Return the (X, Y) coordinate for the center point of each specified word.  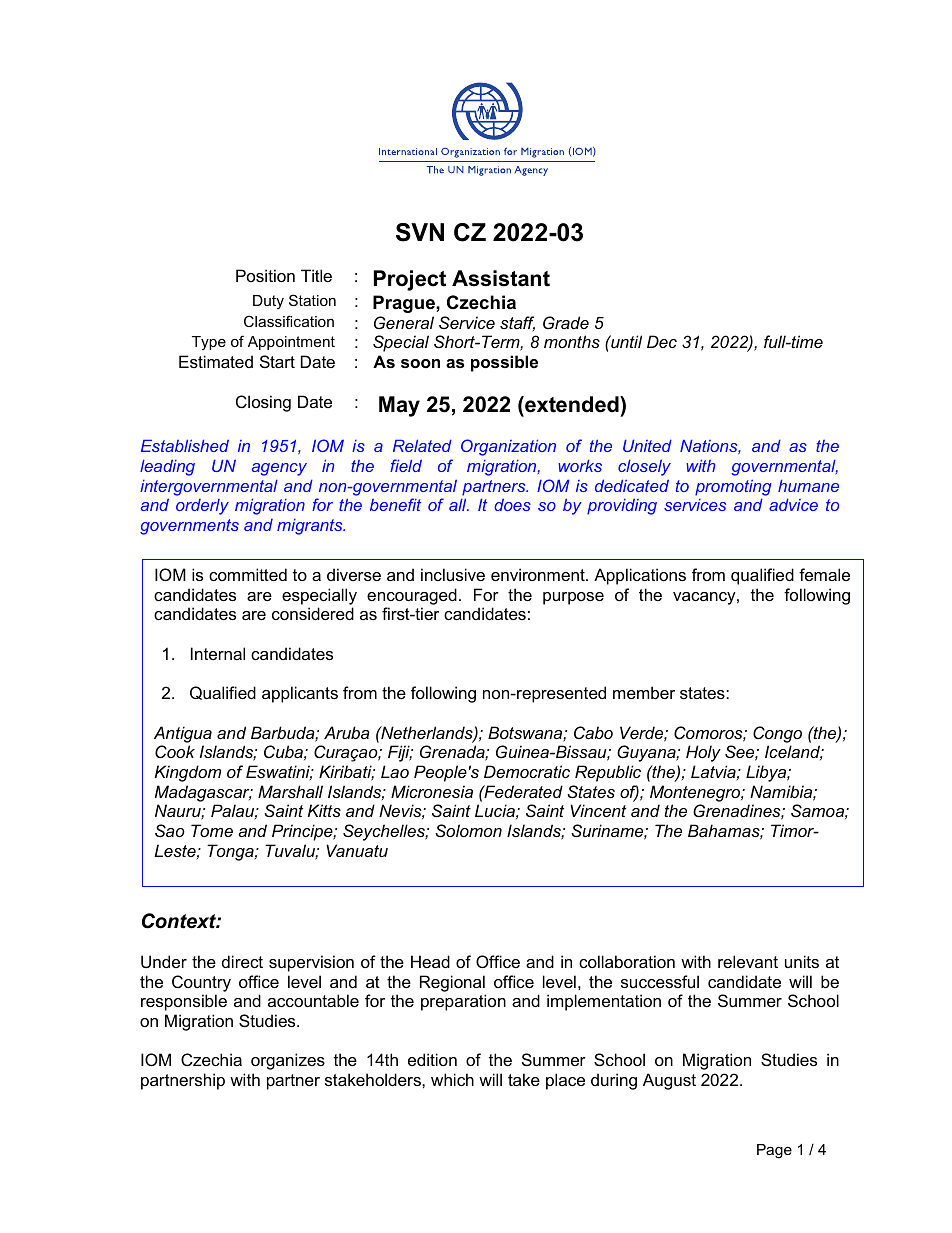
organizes (288, 1061)
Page (774, 1151)
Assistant (501, 278)
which (452, 1079)
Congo (777, 734)
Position (265, 275)
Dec (662, 341)
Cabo (593, 732)
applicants (300, 694)
